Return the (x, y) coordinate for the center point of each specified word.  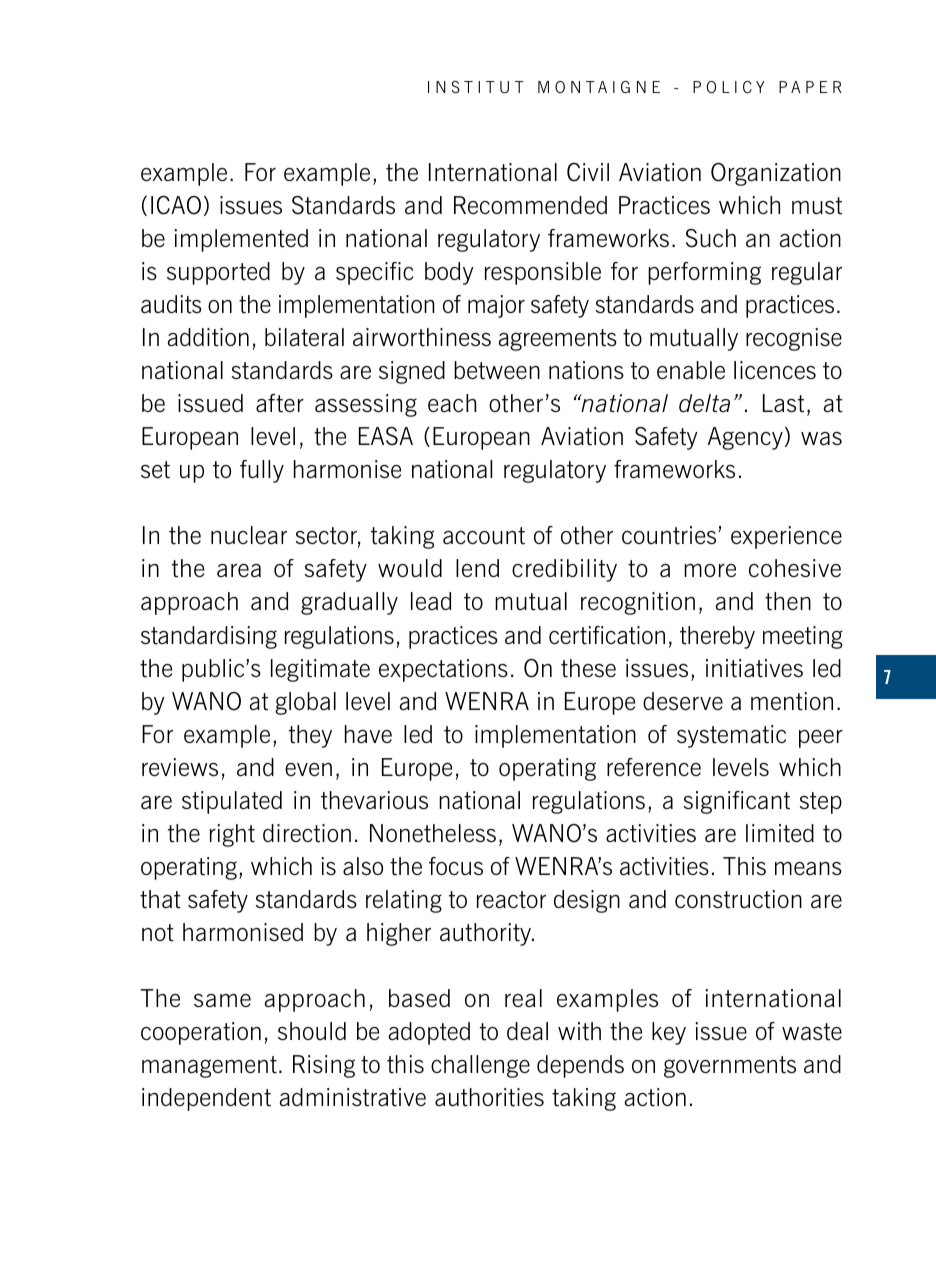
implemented (241, 240)
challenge (480, 1066)
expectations (443, 670)
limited (780, 833)
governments (730, 1067)
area (239, 571)
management (209, 1067)
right (232, 835)
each (452, 403)
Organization (776, 174)
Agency (745, 438)
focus (456, 866)
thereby (717, 637)
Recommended (530, 205)
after (280, 403)
